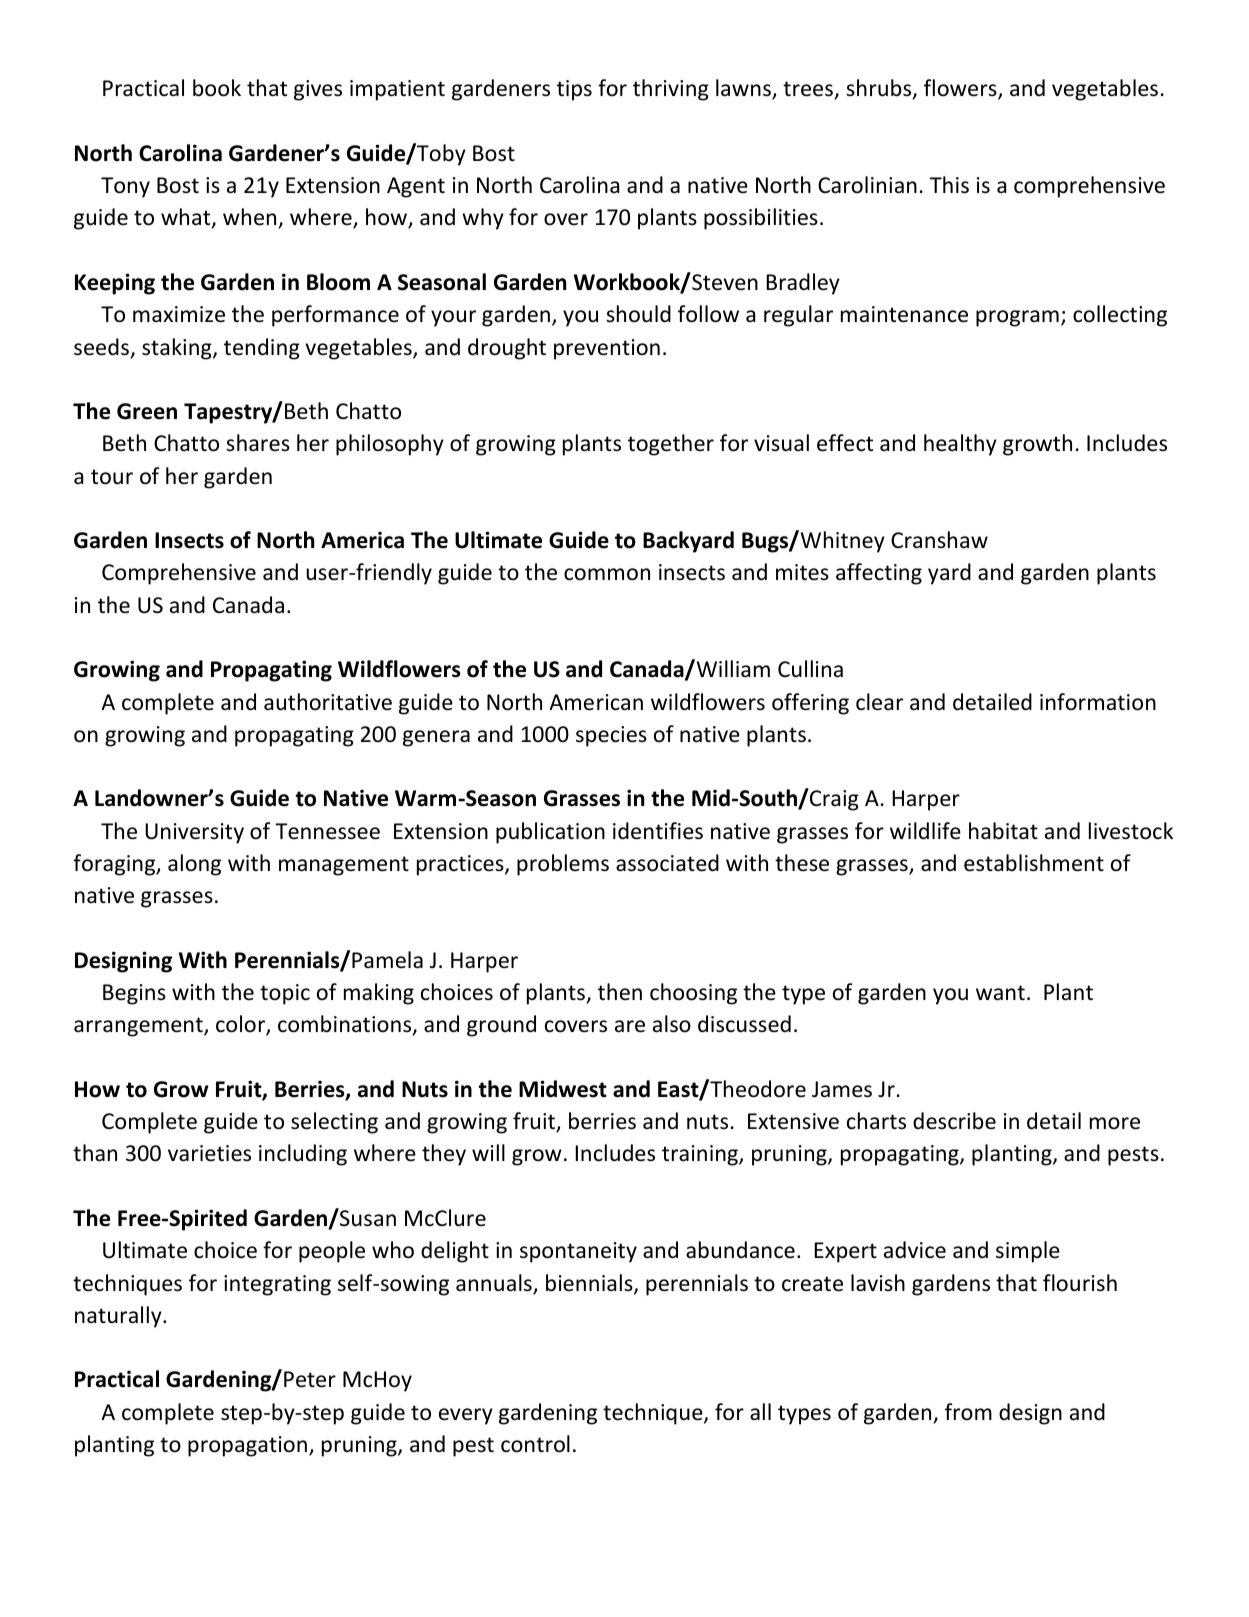  Describe the element at coordinates (671, 445) in the screenshot. I see `together` at that location.
